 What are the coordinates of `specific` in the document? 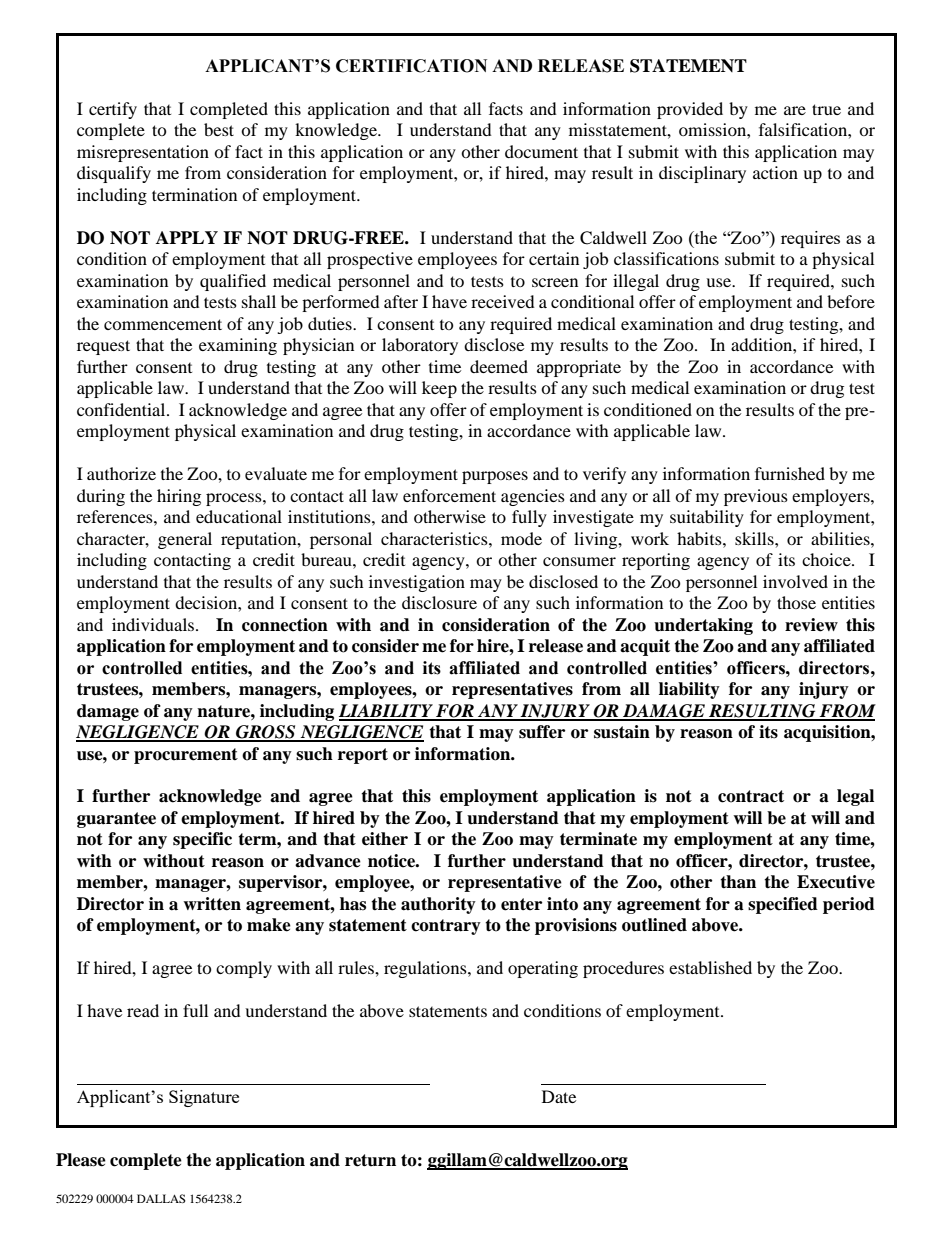 It's located at (202, 840).
